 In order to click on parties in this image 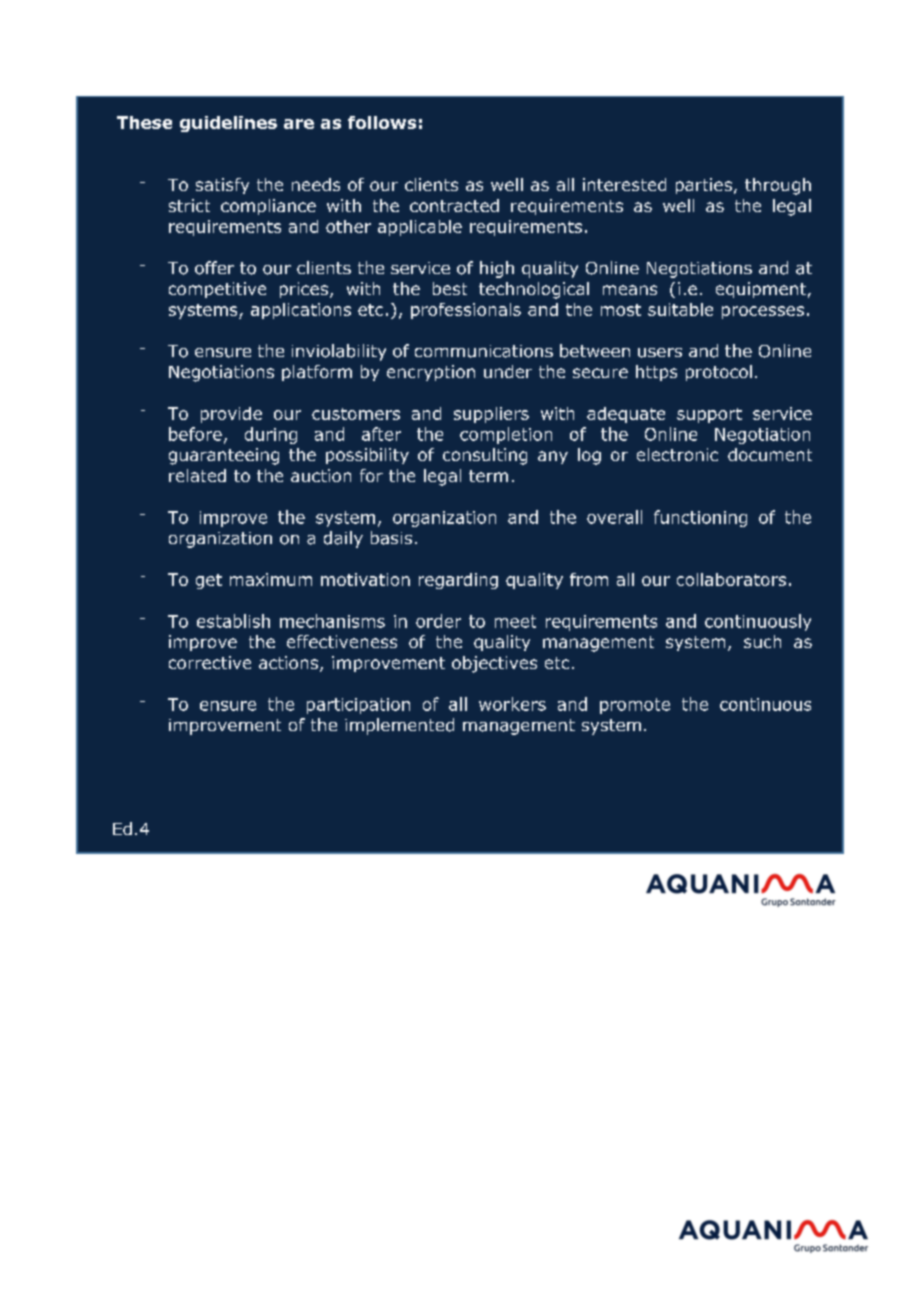, I will do `click(704, 186)`.
